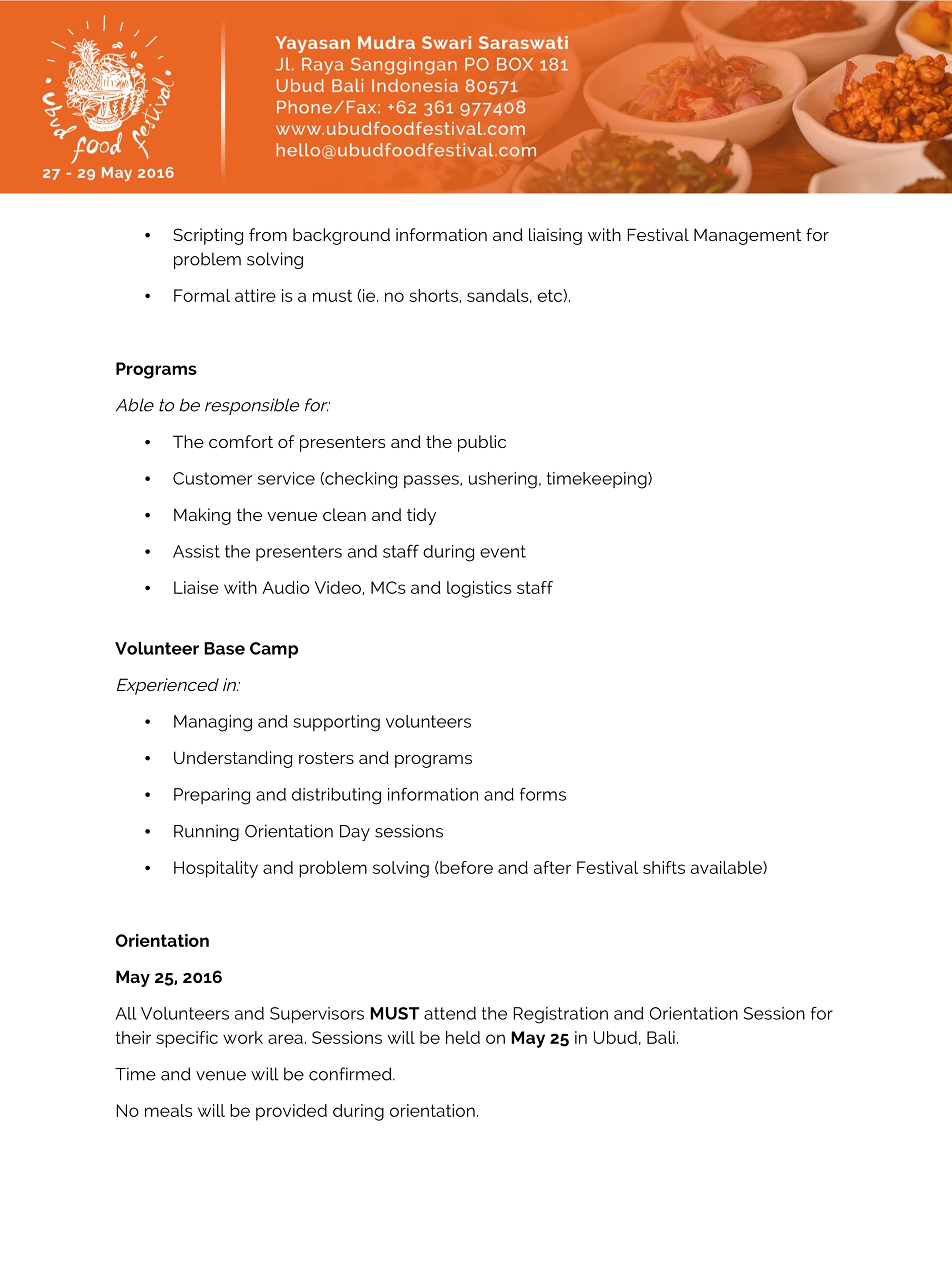  Describe the element at coordinates (196, 551) in the document. I see `Assist` at that location.
